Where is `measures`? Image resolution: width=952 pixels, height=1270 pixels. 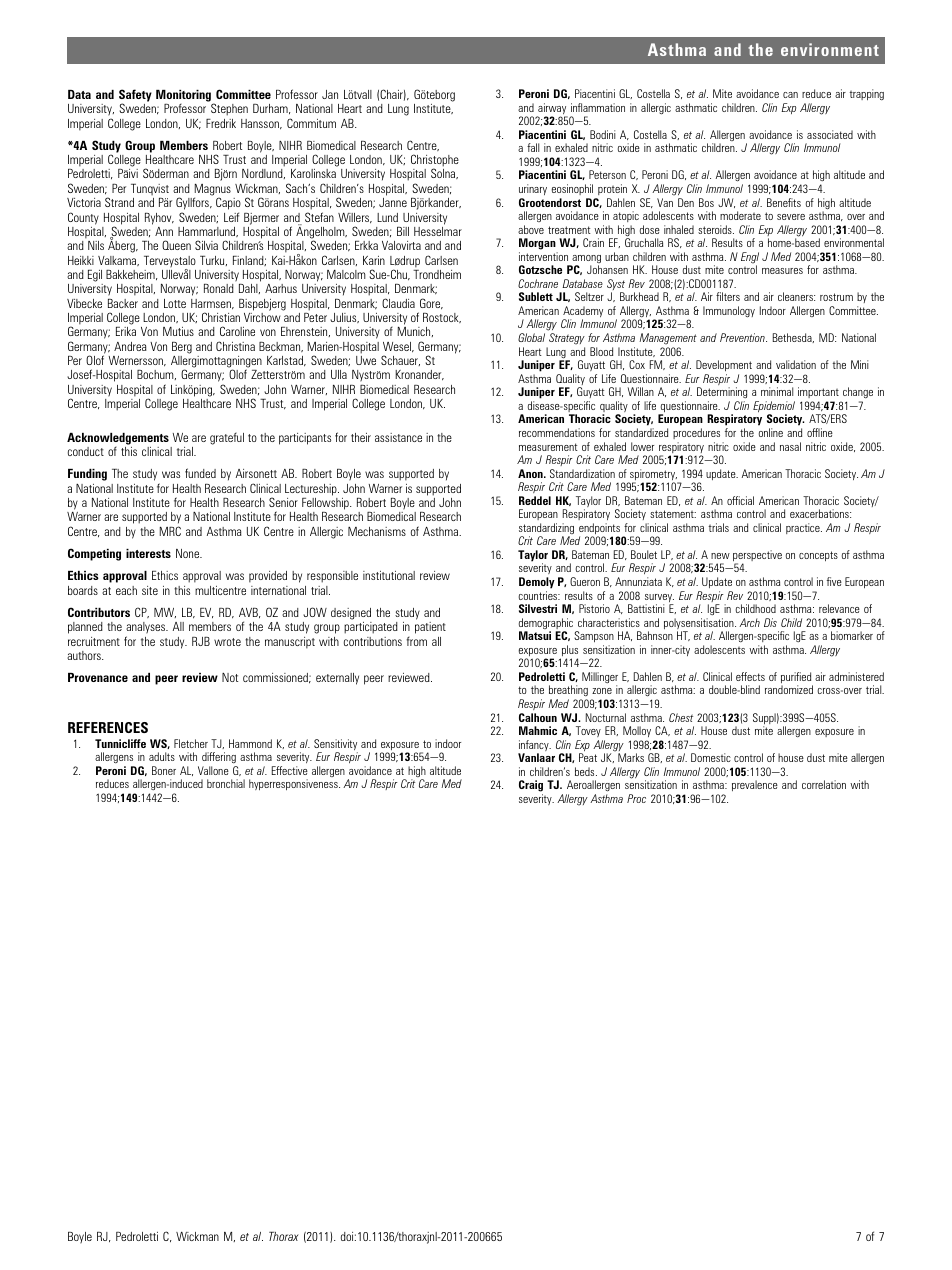 measures is located at coordinates (782, 271).
